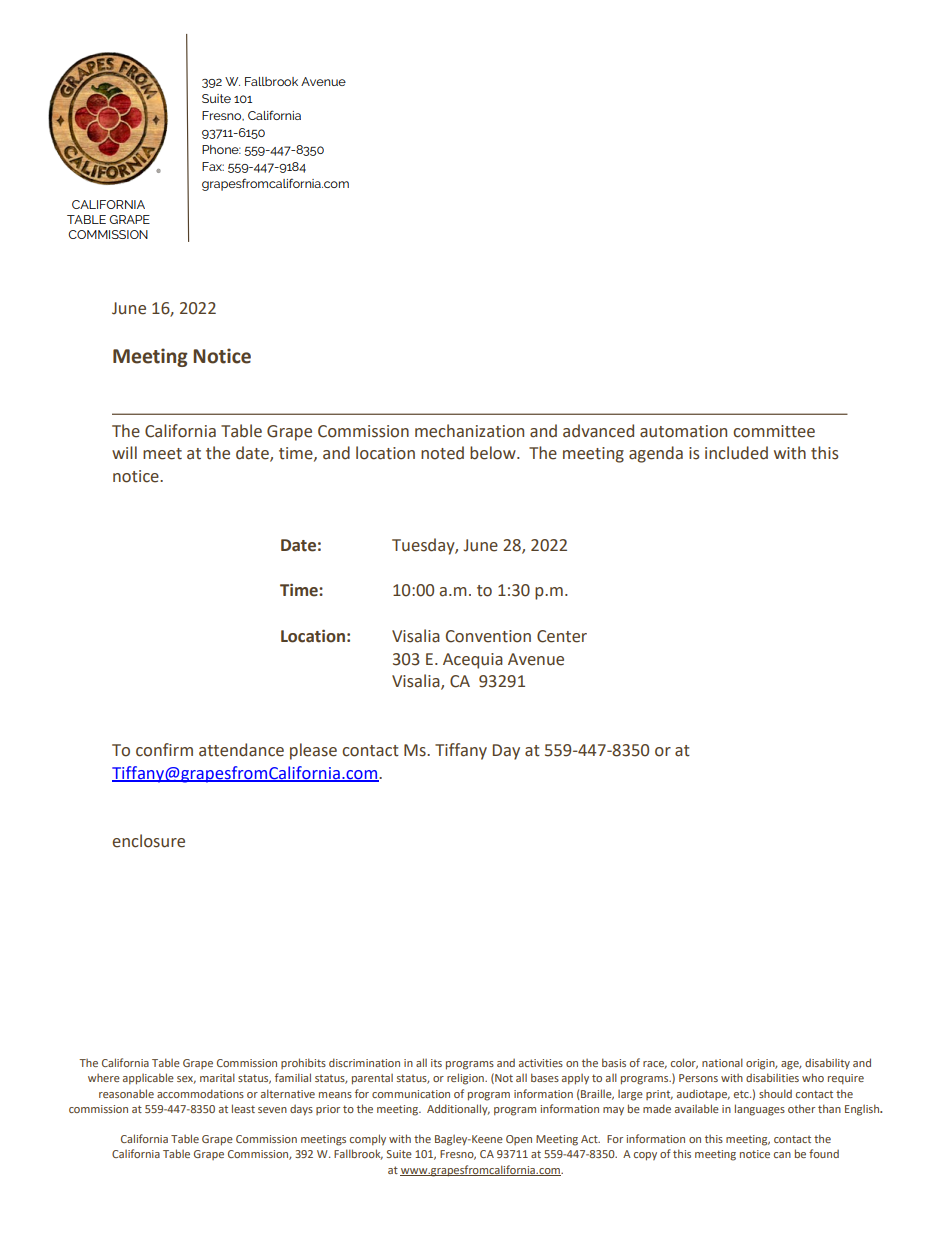 The width and height of the document is (952, 1233). What do you see at coordinates (562, 636) in the document?
I see `Center` at bounding box center [562, 636].
